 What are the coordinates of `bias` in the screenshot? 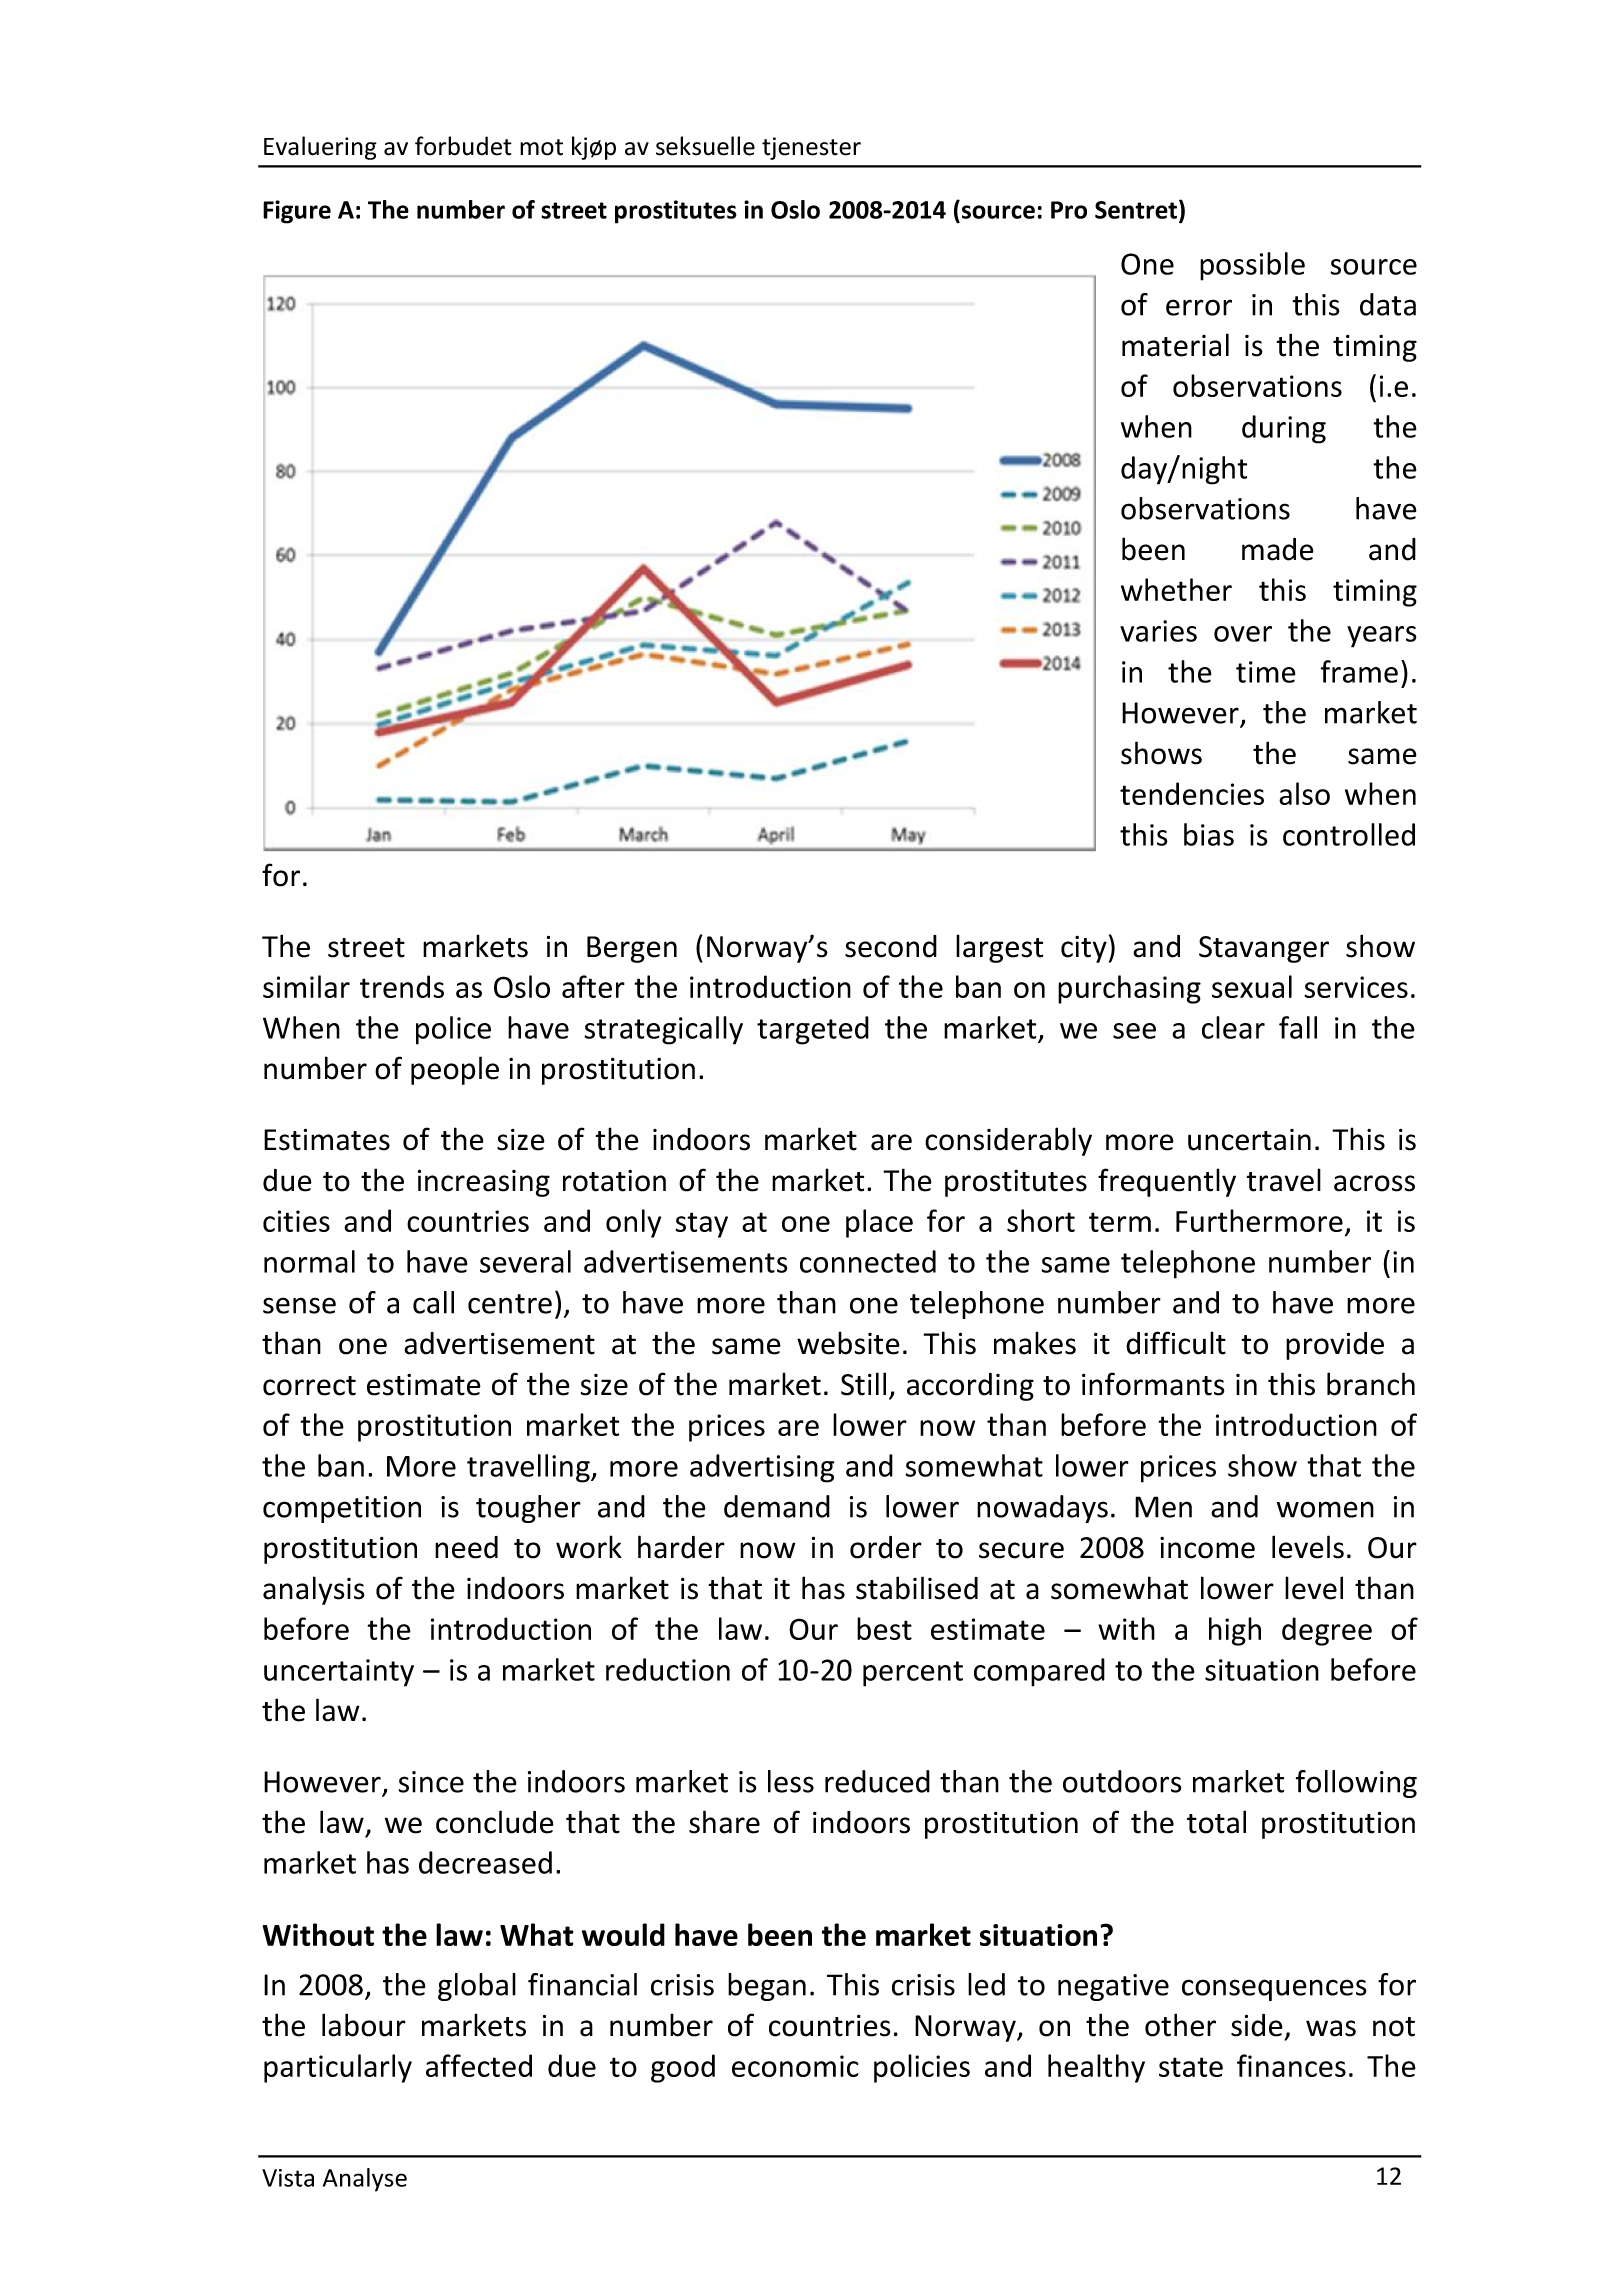 It's located at (1209, 834).
